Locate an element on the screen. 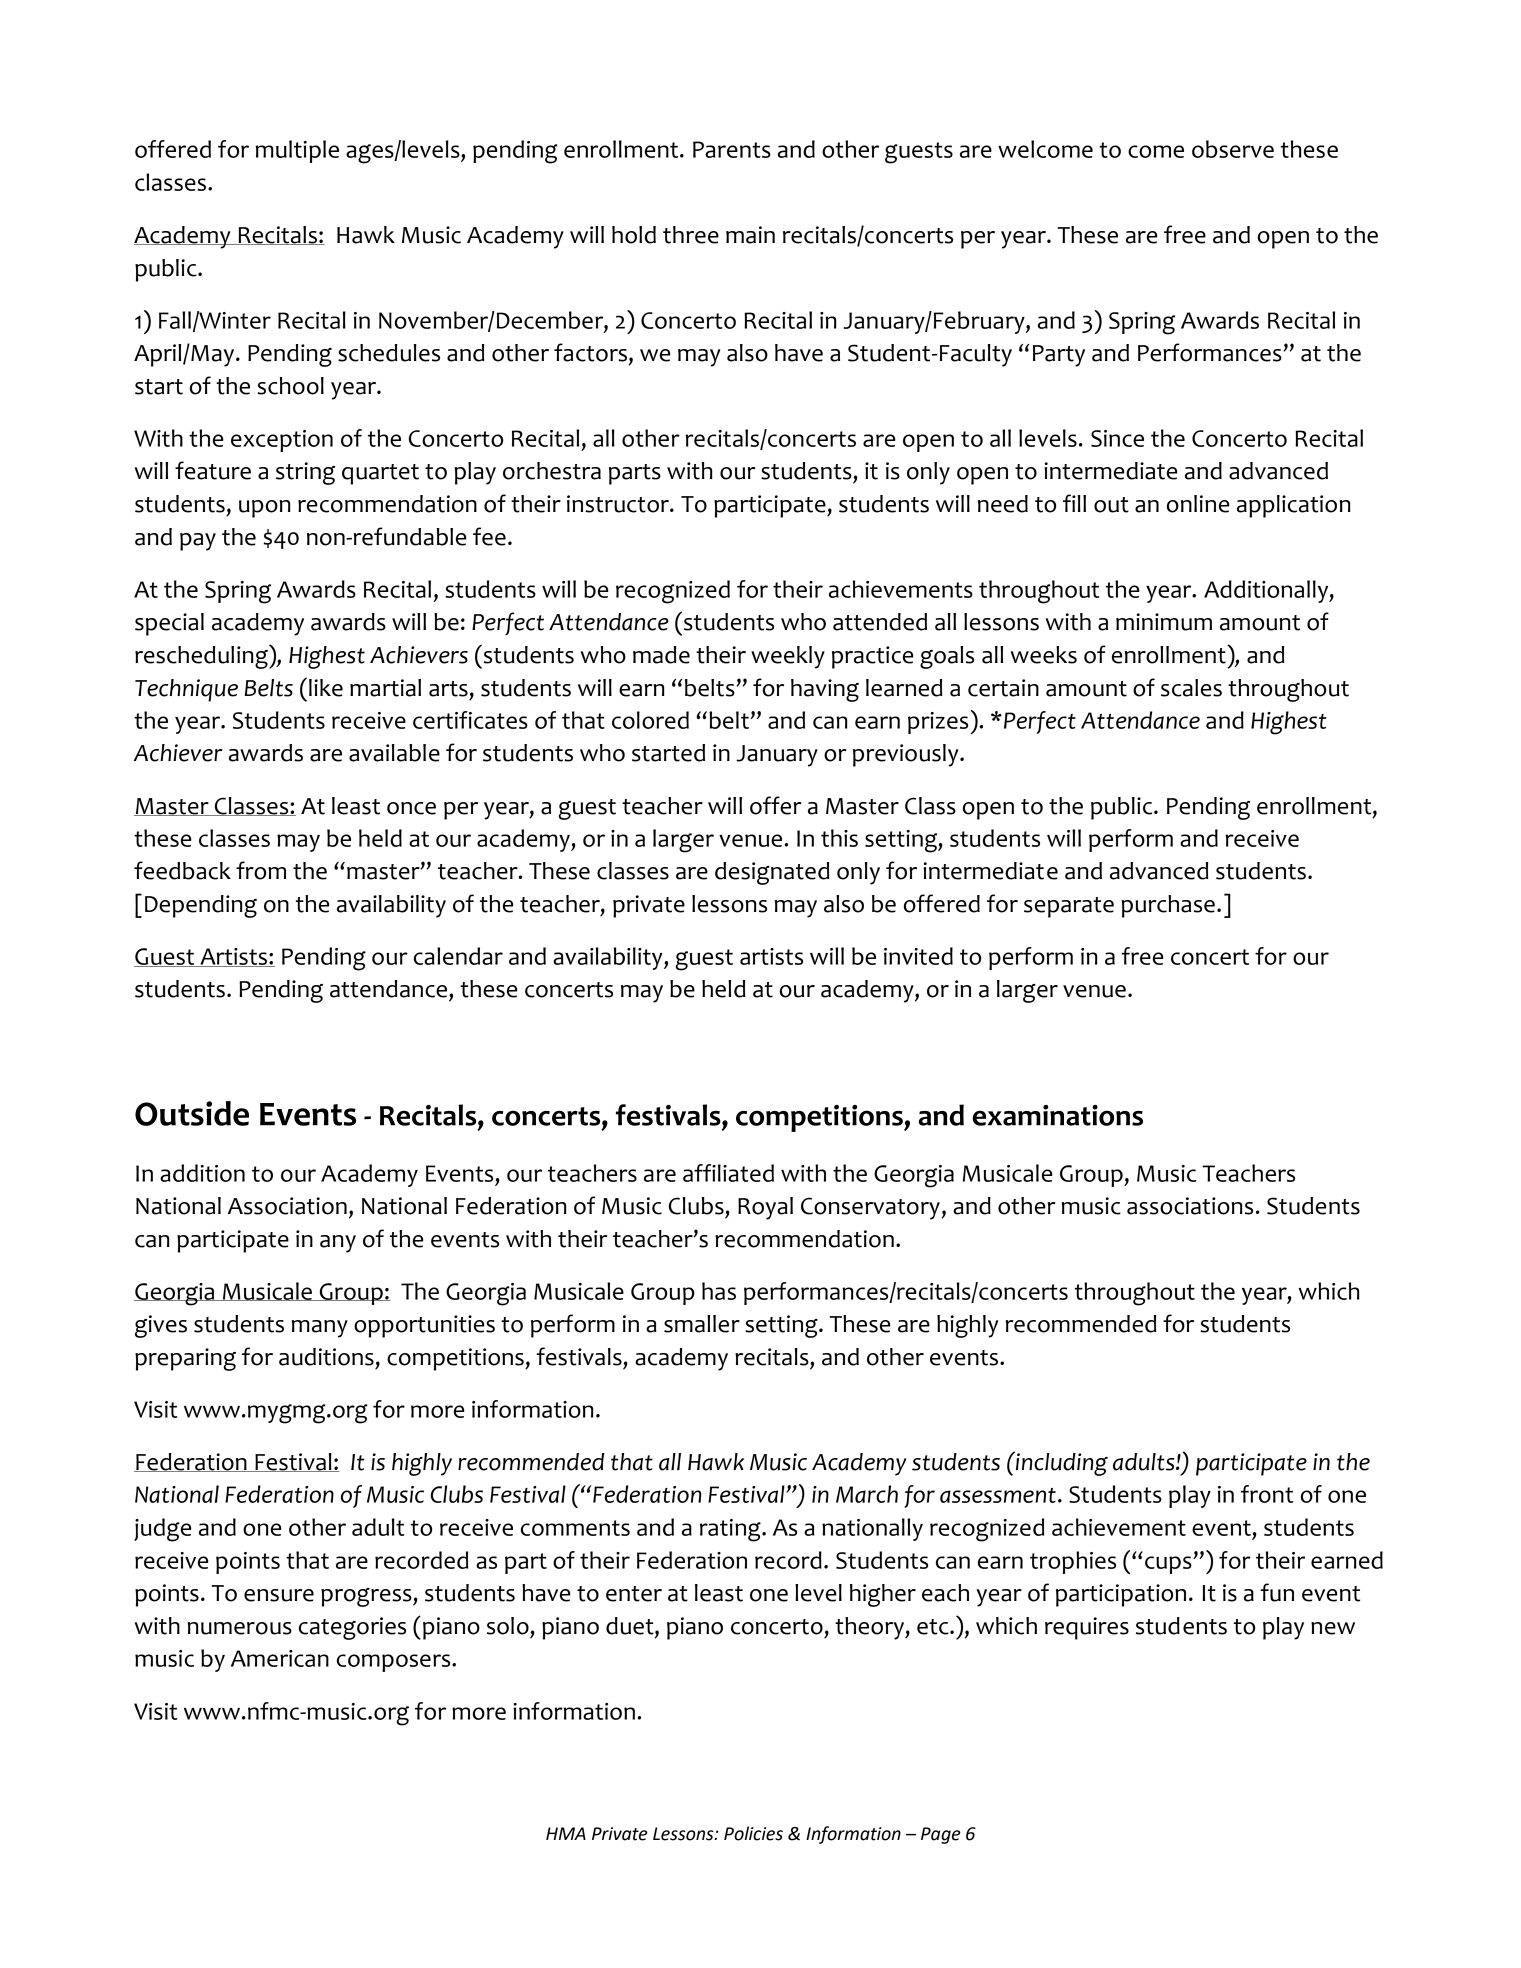 This screenshot has width=1521, height=1968. observe is located at coordinates (1233, 149).
